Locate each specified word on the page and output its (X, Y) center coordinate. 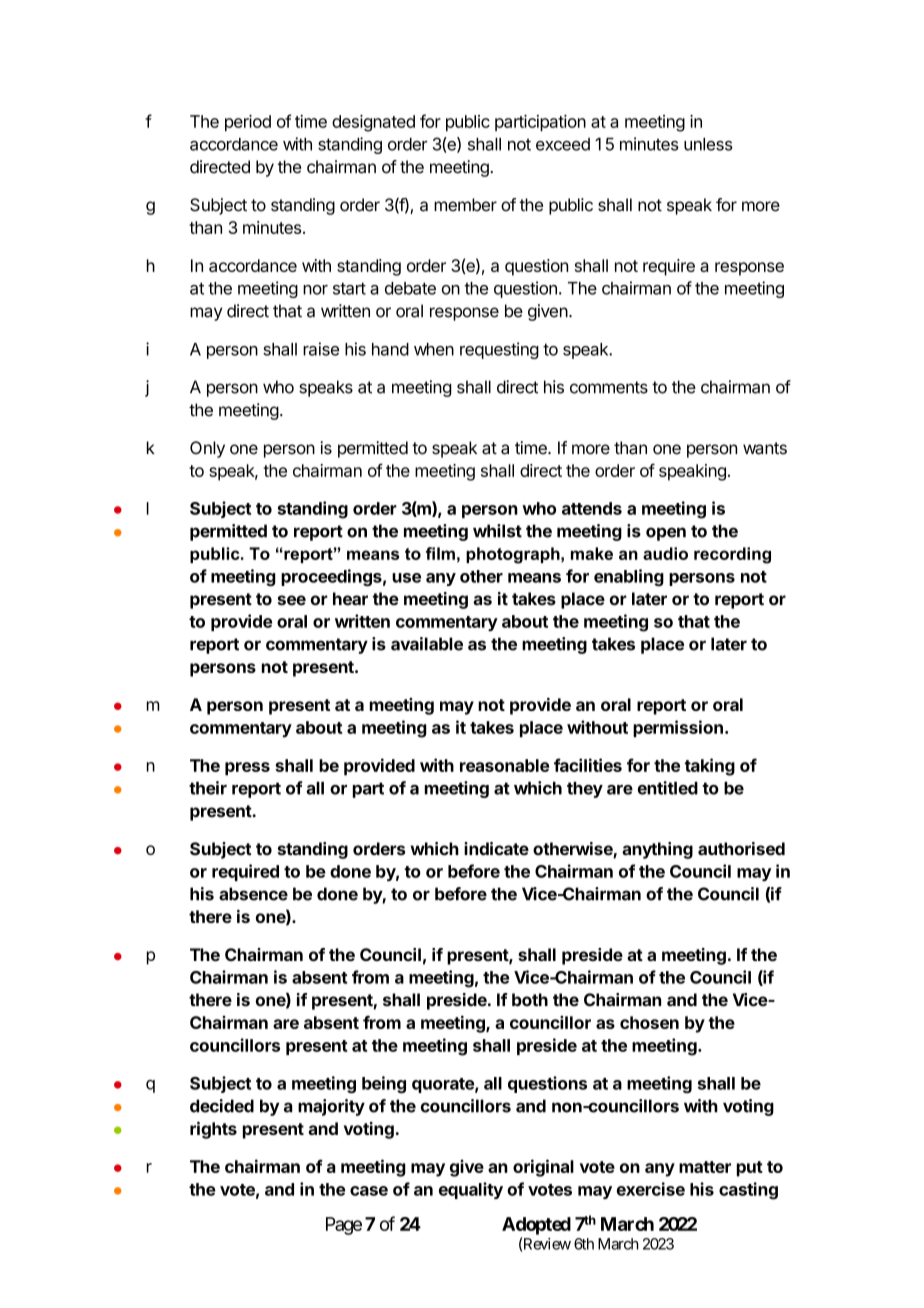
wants (765, 448)
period (248, 123)
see (292, 600)
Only (207, 449)
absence (253, 894)
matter (705, 1167)
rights (213, 1130)
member (465, 205)
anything (657, 850)
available (427, 644)
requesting (499, 350)
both (530, 1000)
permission (678, 728)
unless (708, 144)
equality (471, 1190)
